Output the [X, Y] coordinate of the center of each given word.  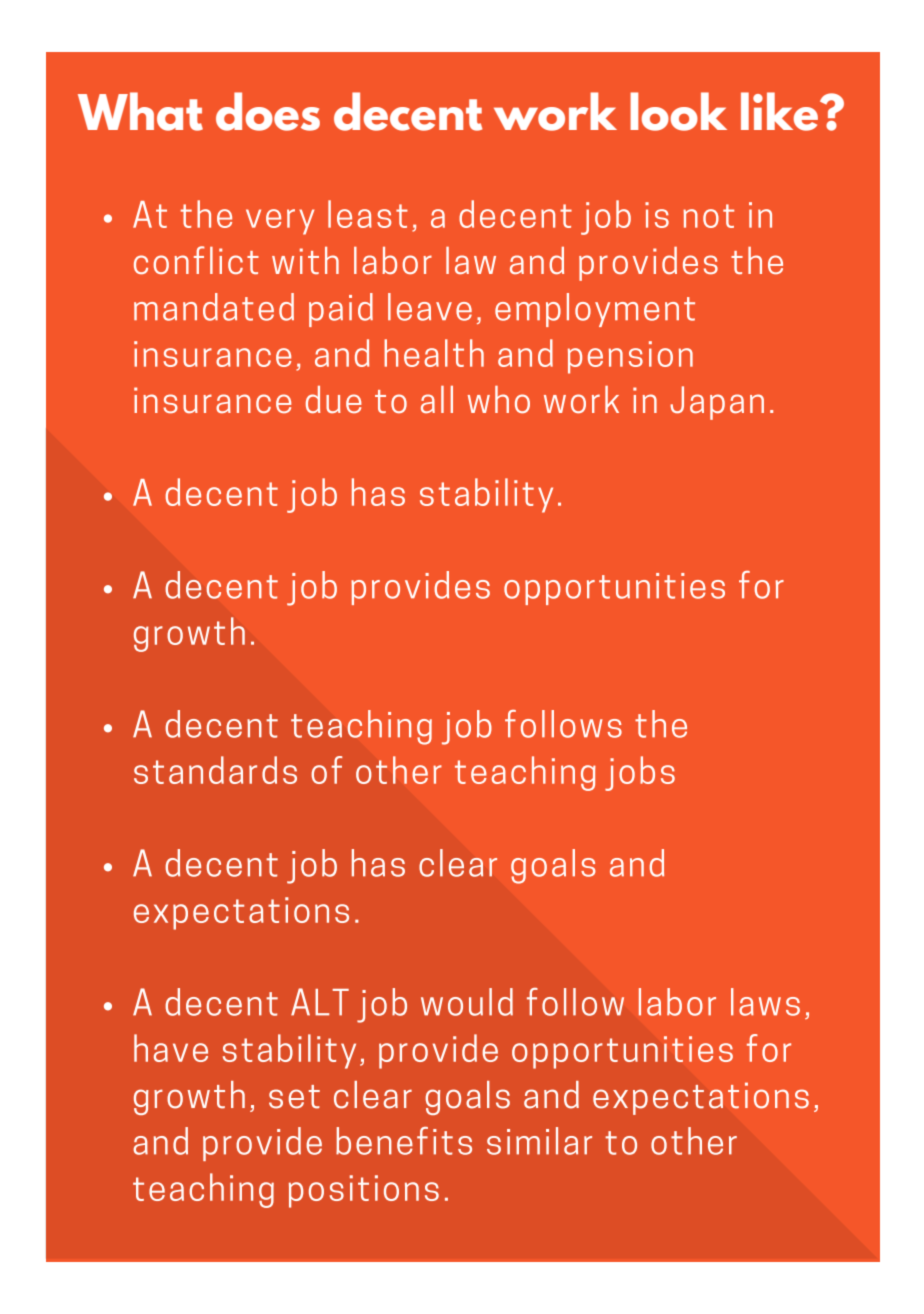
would [467, 1002]
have [171, 1048]
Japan [717, 403]
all [437, 399]
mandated [214, 307]
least [368, 214]
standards [215, 770]
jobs [640, 773]
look [678, 111]
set [294, 1097]
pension [630, 357]
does [268, 111]
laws [765, 1002]
